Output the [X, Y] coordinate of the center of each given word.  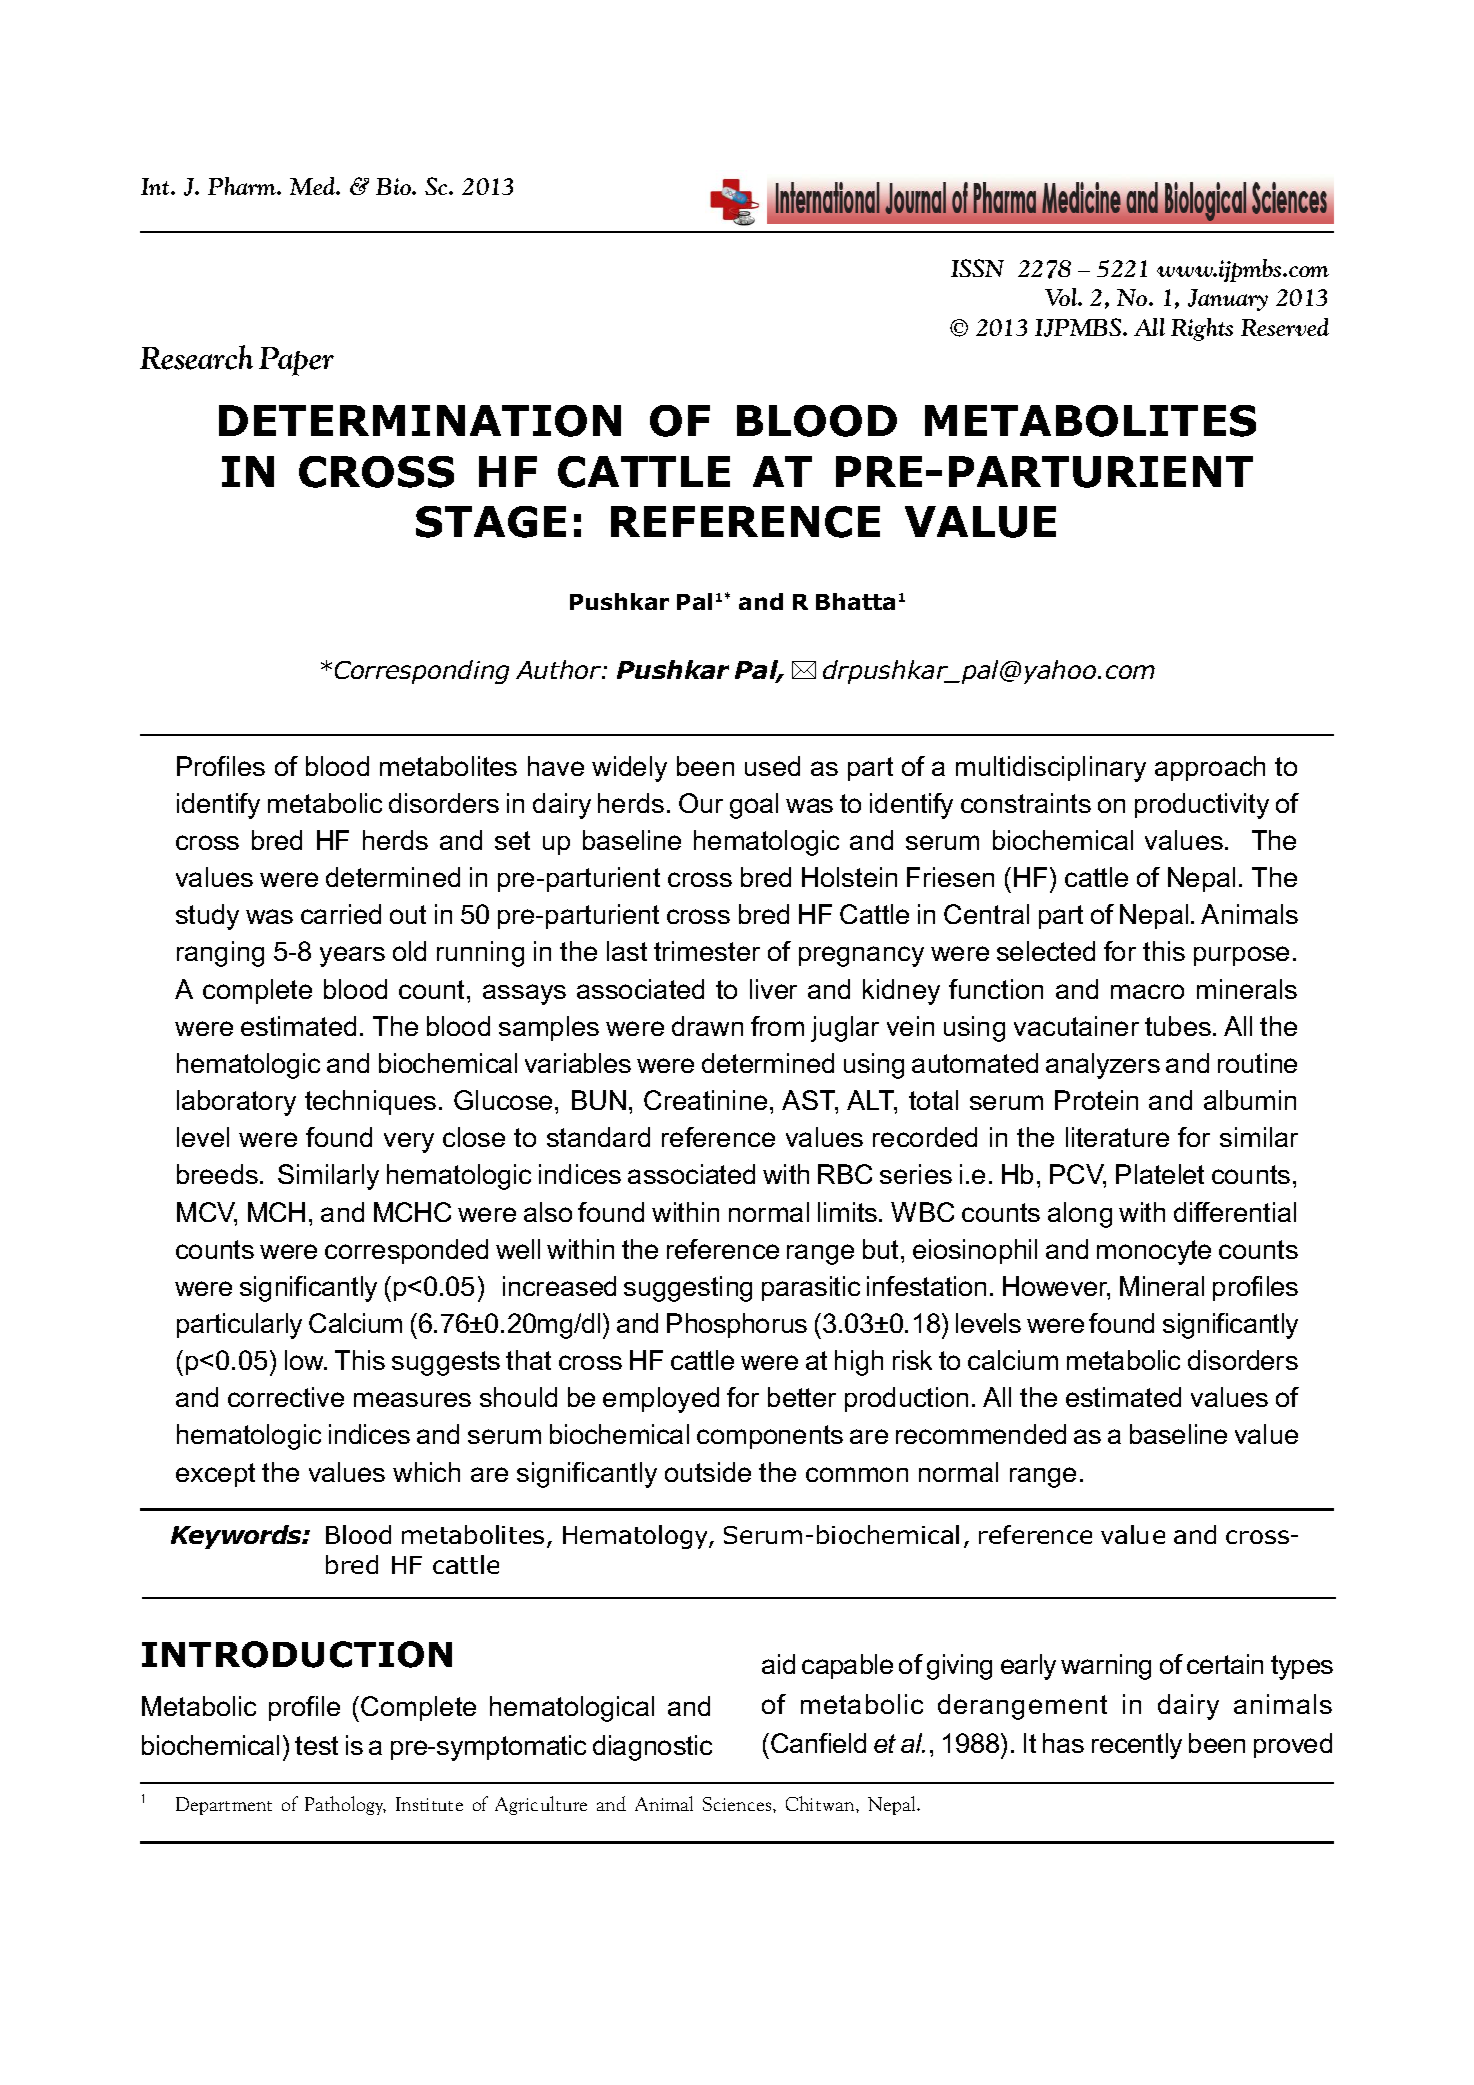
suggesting [688, 1289]
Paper [296, 361]
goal [754, 806]
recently [1137, 1746]
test [316, 1745]
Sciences [738, 1804]
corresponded [406, 1251]
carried [341, 914]
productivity [1202, 806]
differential [1235, 1212]
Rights [1202, 329]
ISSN [977, 268]
